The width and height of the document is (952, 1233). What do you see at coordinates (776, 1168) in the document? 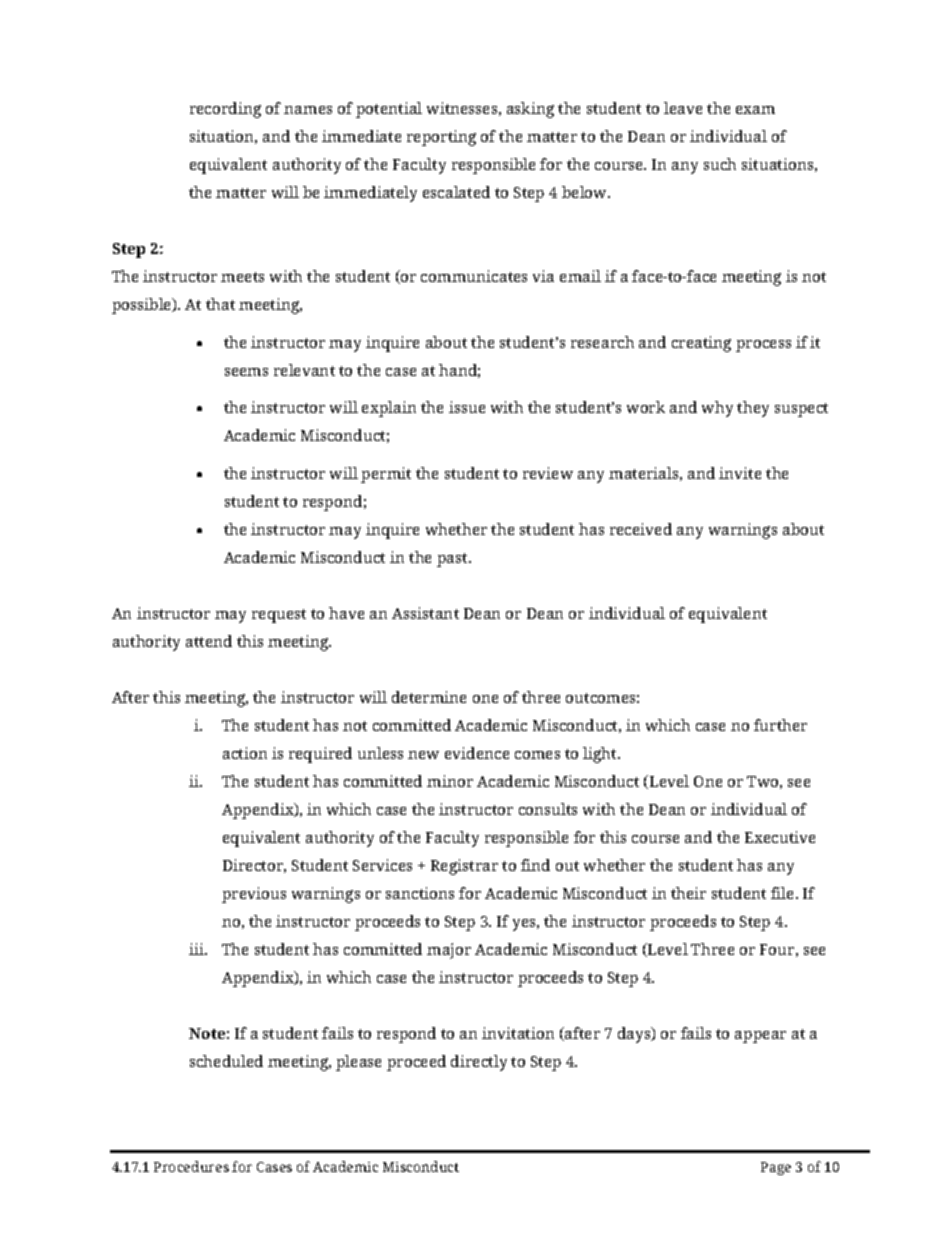
I see `Page` at bounding box center [776, 1168].
